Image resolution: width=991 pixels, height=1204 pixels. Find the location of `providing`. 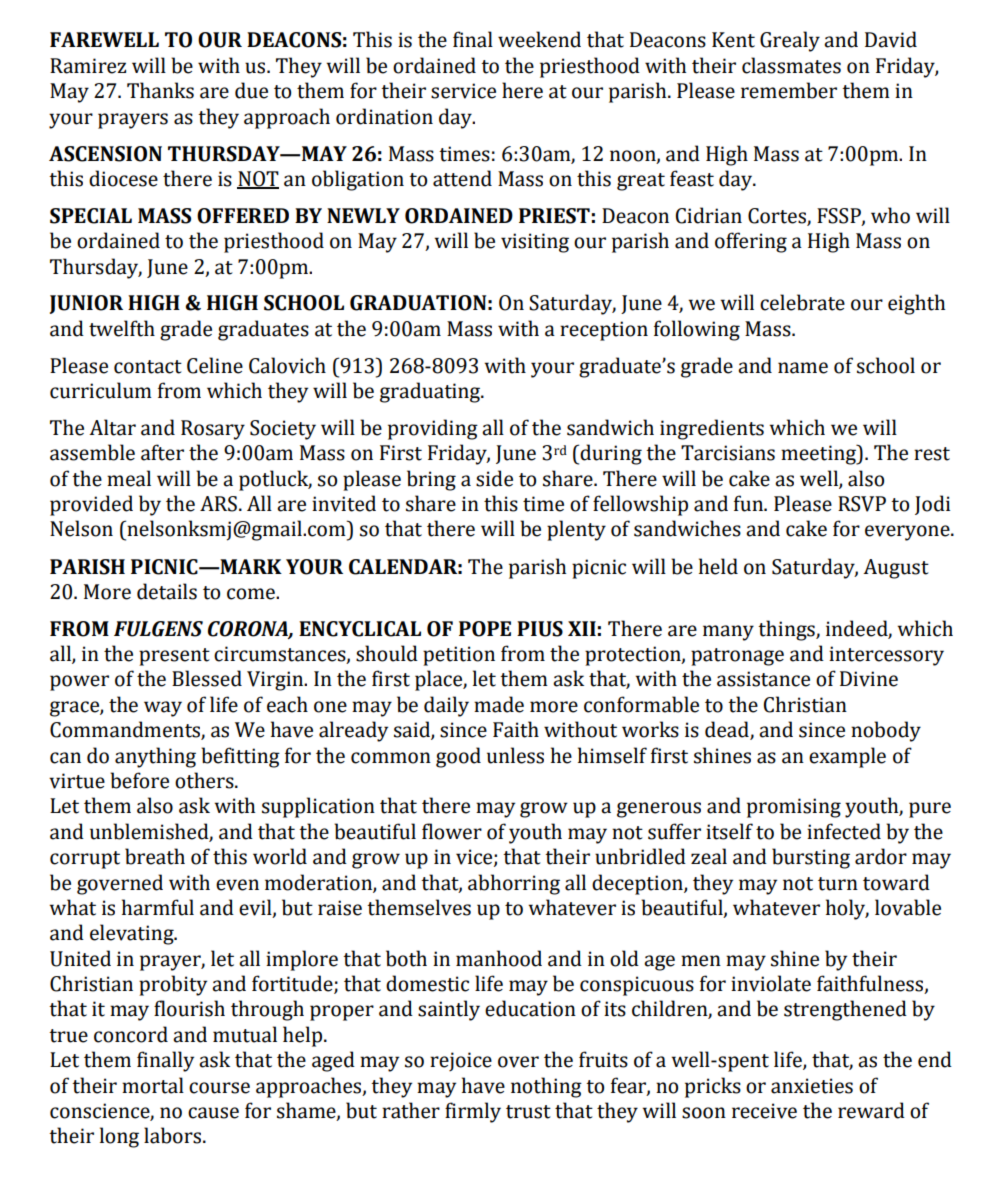

providing is located at coordinates (433, 429).
